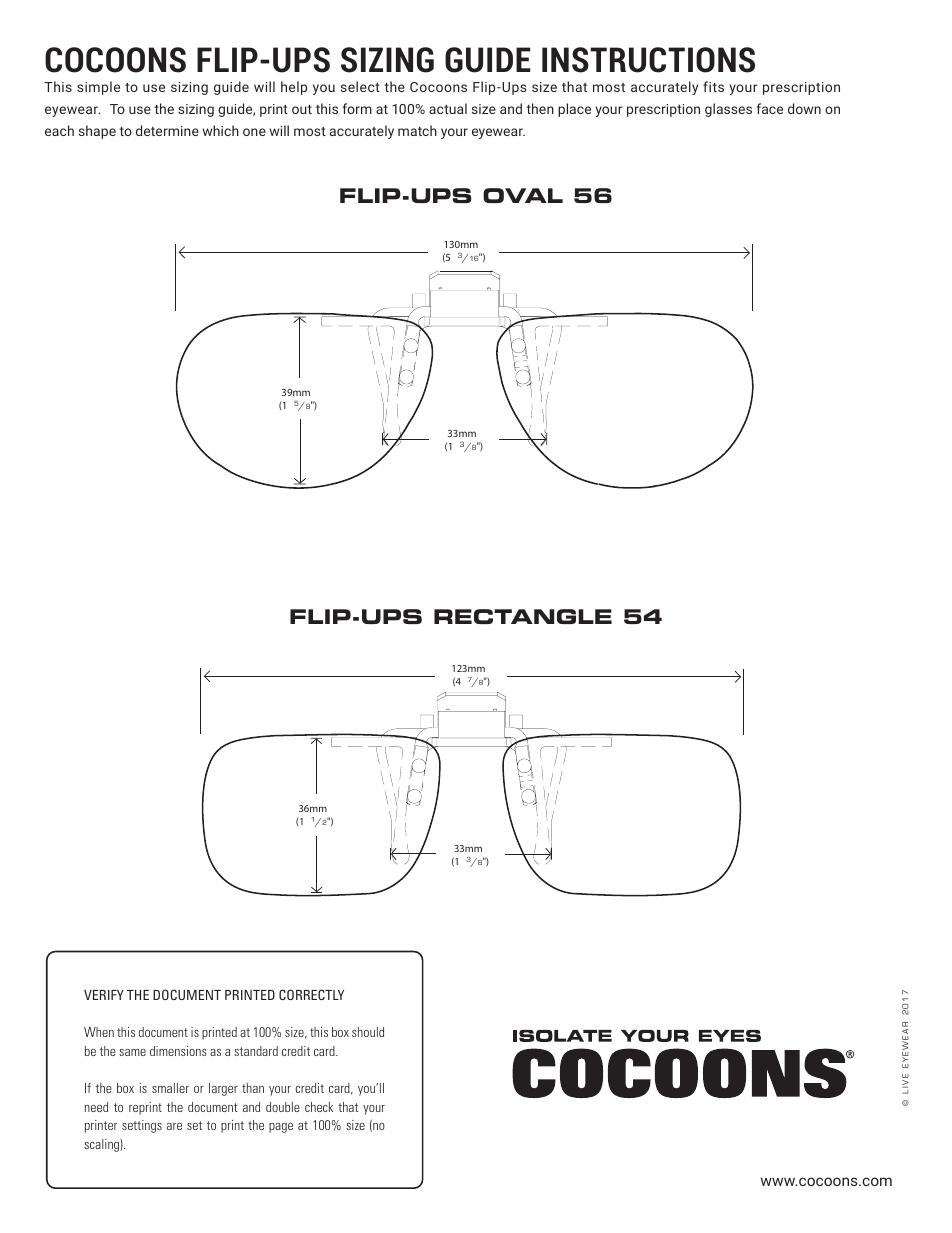 This page has width=952, height=1233. I want to click on VERIFY, so click(104, 995).
